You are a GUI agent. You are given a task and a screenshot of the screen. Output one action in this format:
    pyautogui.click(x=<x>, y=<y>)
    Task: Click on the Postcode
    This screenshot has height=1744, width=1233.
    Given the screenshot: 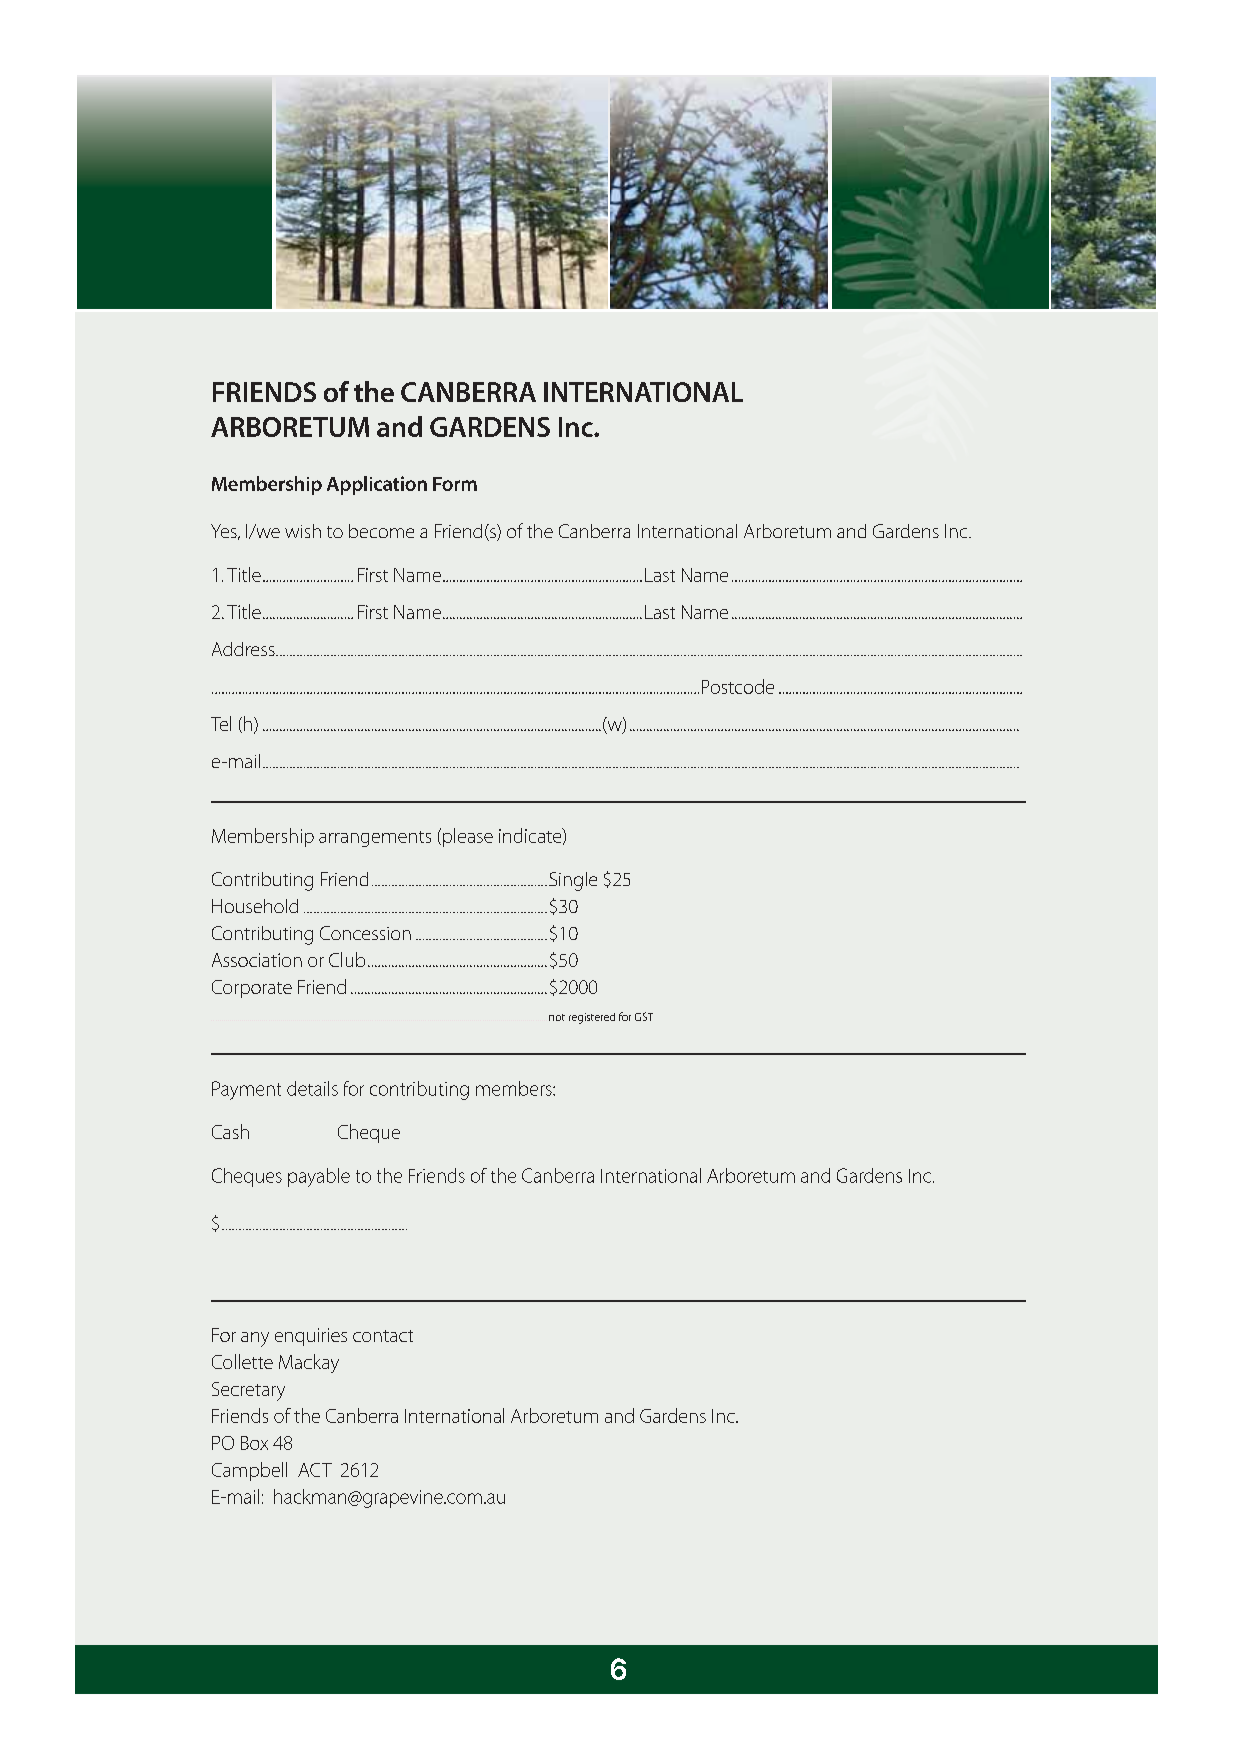 What is the action you would take?
    pyautogui.click(x=738, y=686)
